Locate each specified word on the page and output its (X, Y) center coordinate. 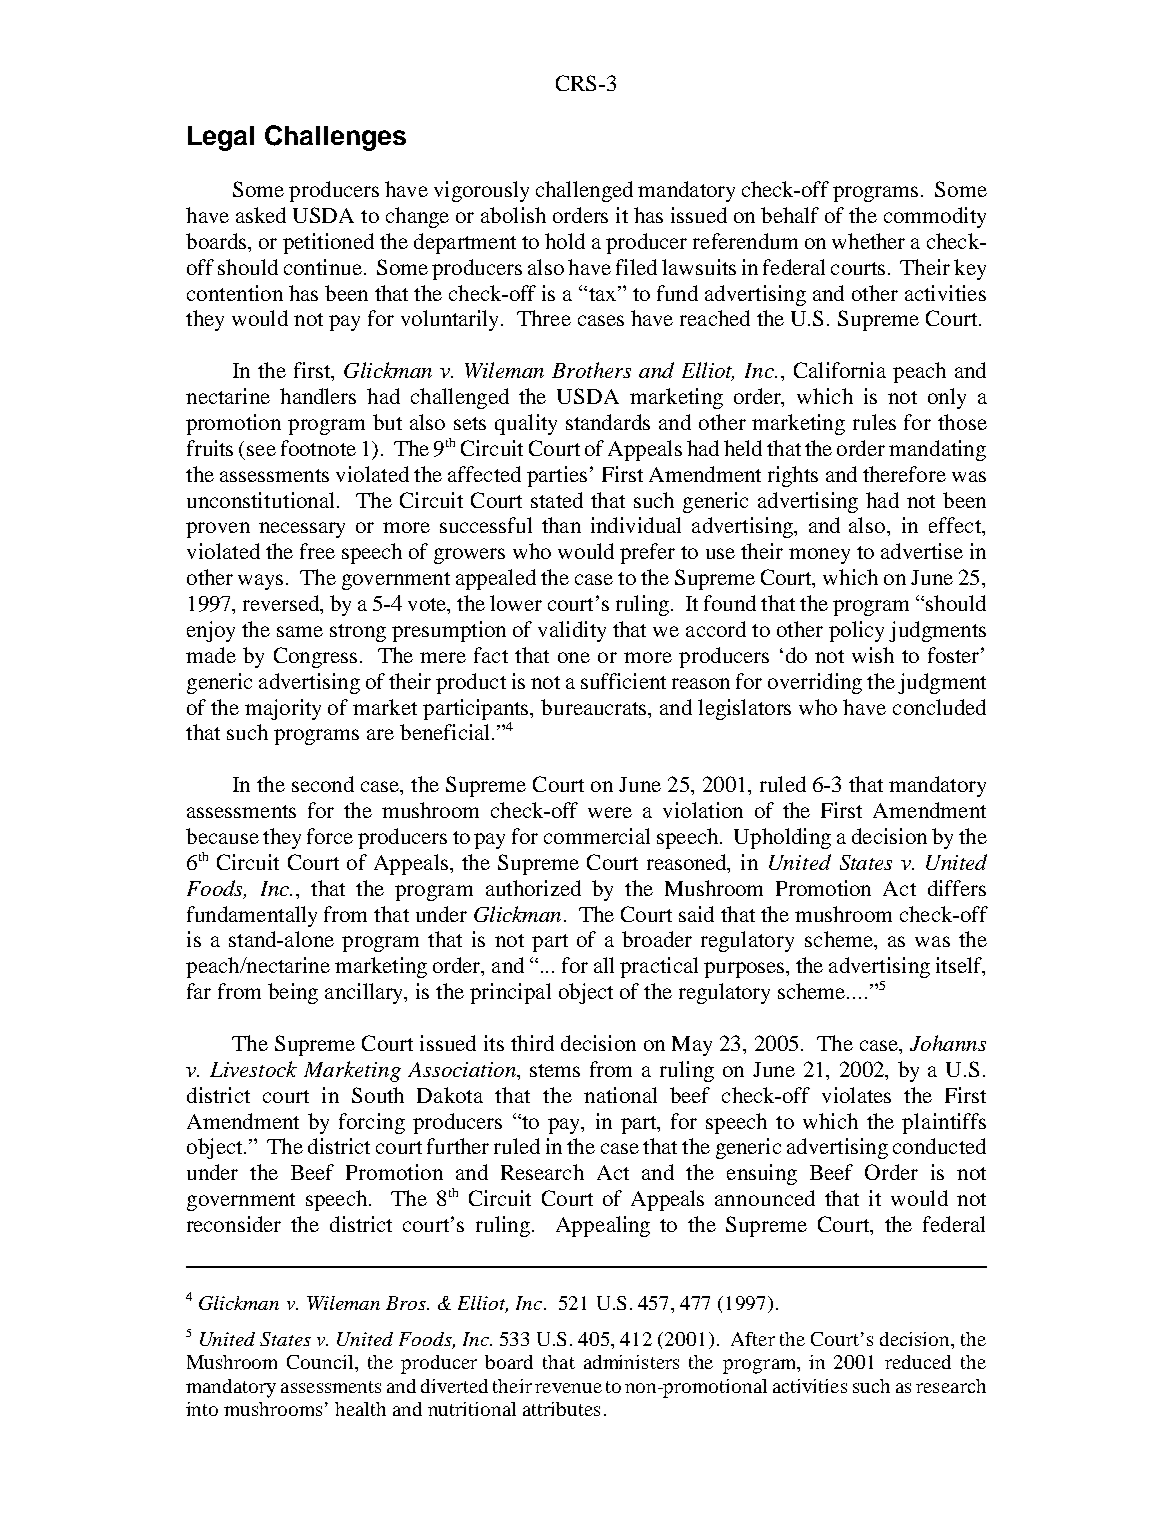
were (610, 812)
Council (322, 1363)
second (323, 784)
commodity (935, 217)
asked (261, 215)
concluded (939, 707)
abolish (513, 215)
